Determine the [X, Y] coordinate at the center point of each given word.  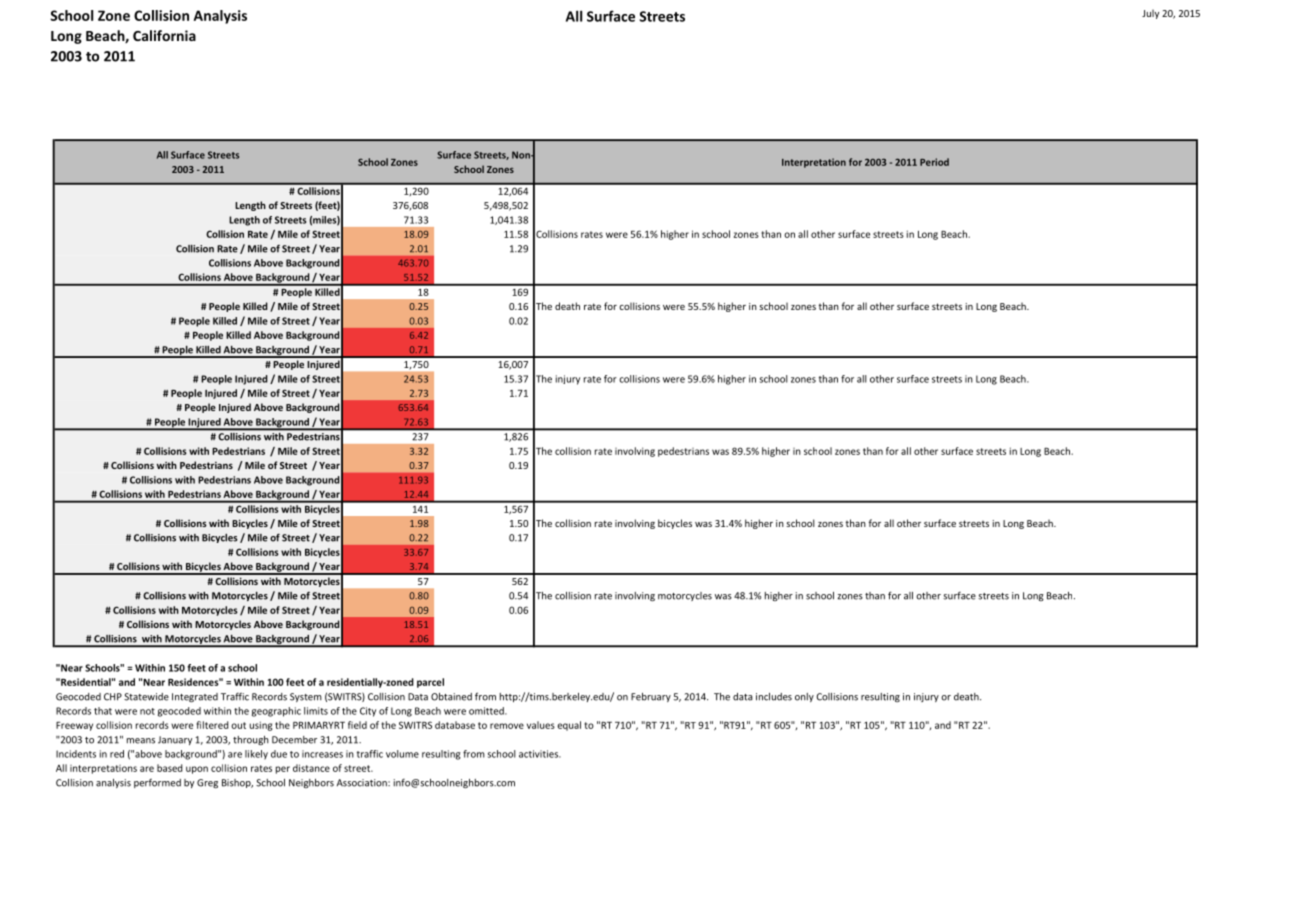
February [651, 697]
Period [934, 162]
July [1150, 14]
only [804, 697]
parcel [430, 683]
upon [197, 770]
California [164, 35]
